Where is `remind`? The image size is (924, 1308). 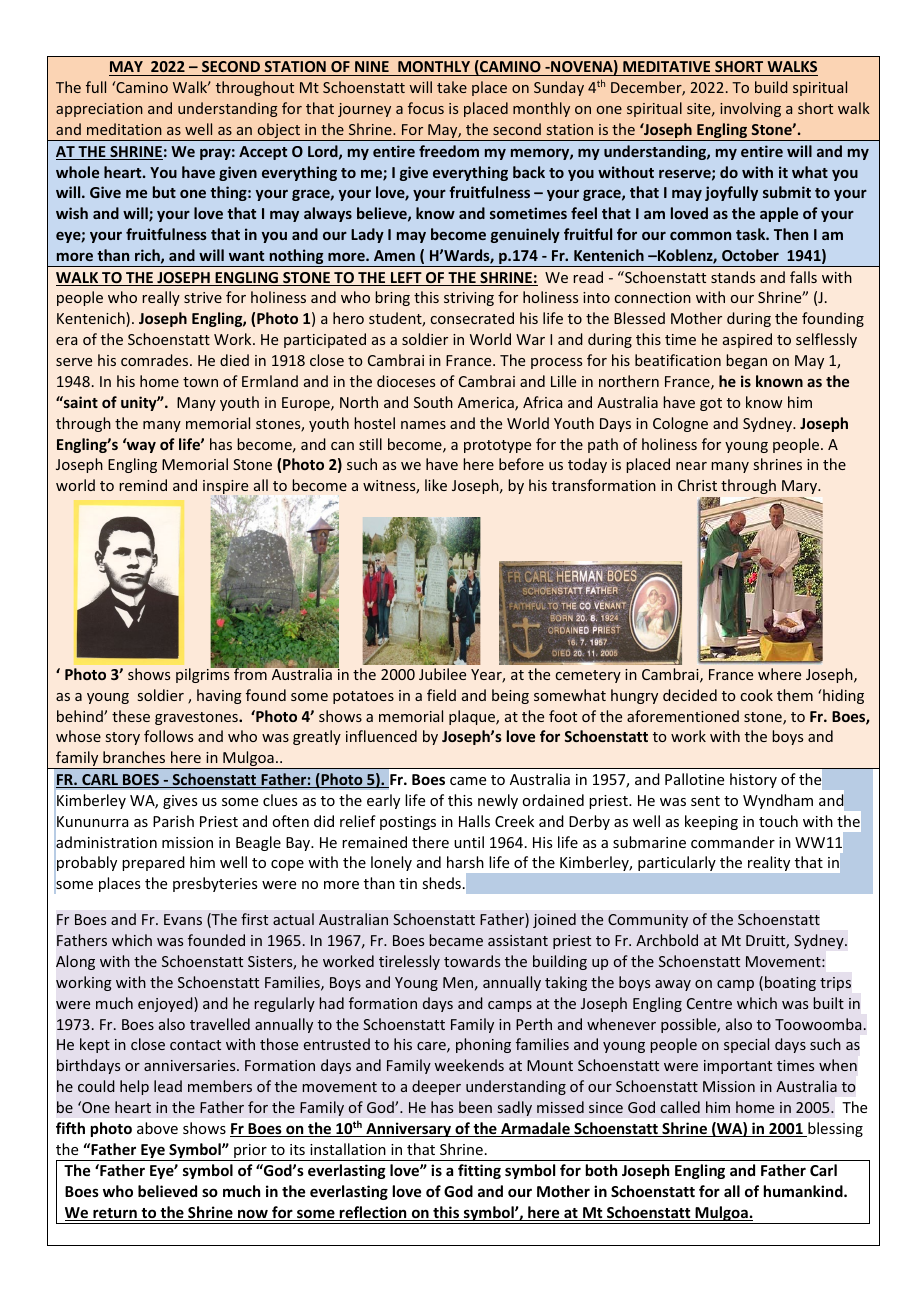 remind is located at coordinates (143, 485).
